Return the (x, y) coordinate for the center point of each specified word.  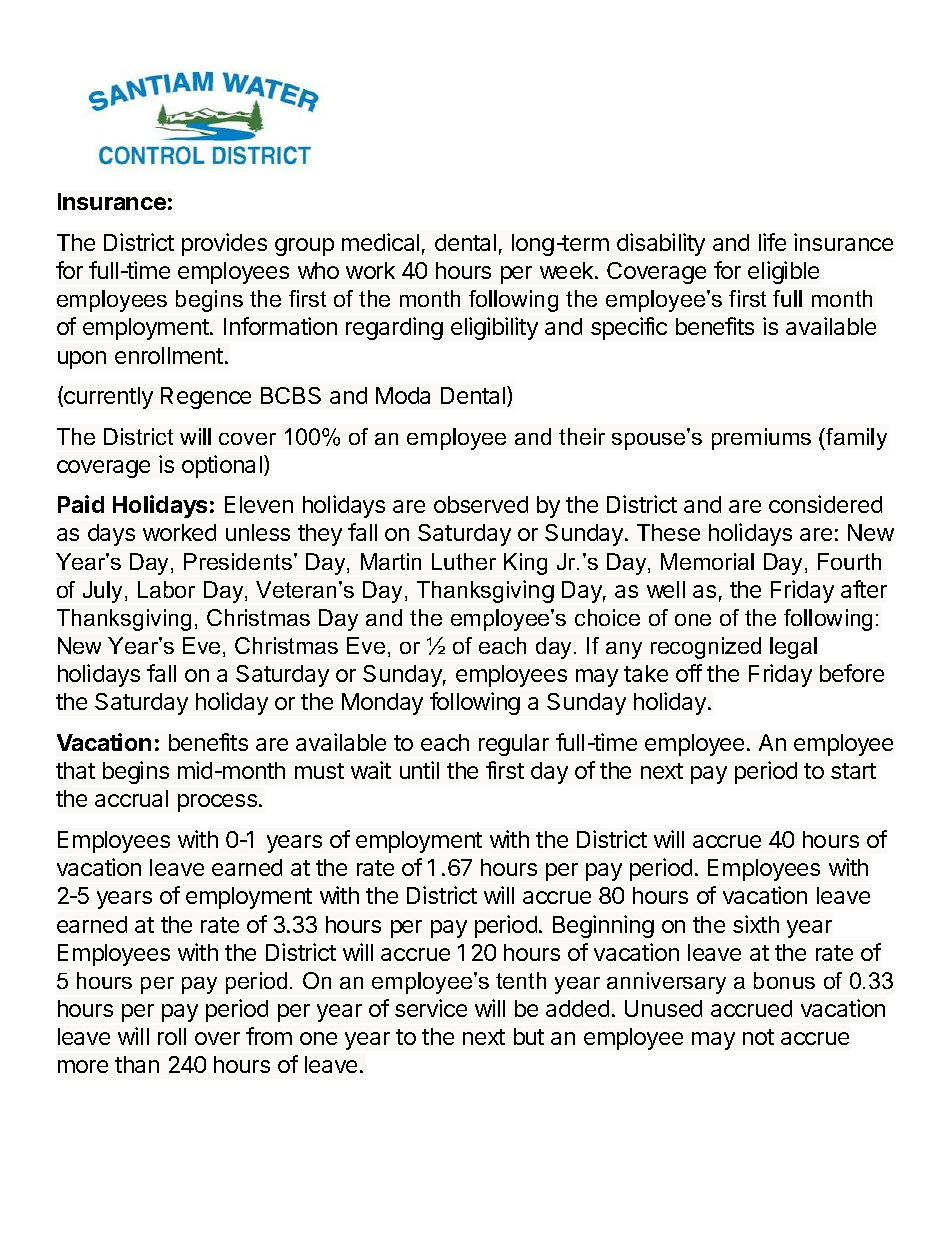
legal (793, 648)
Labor (166, 589)
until (419, 770)
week (568, 270)
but (529, 1036)
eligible (783, 272)
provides (224, 244)
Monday (382, 704)
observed (481, 504)
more (83, 1066)
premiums (761, 439)
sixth (756, 924)
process (219, 803)
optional (222, 466)
